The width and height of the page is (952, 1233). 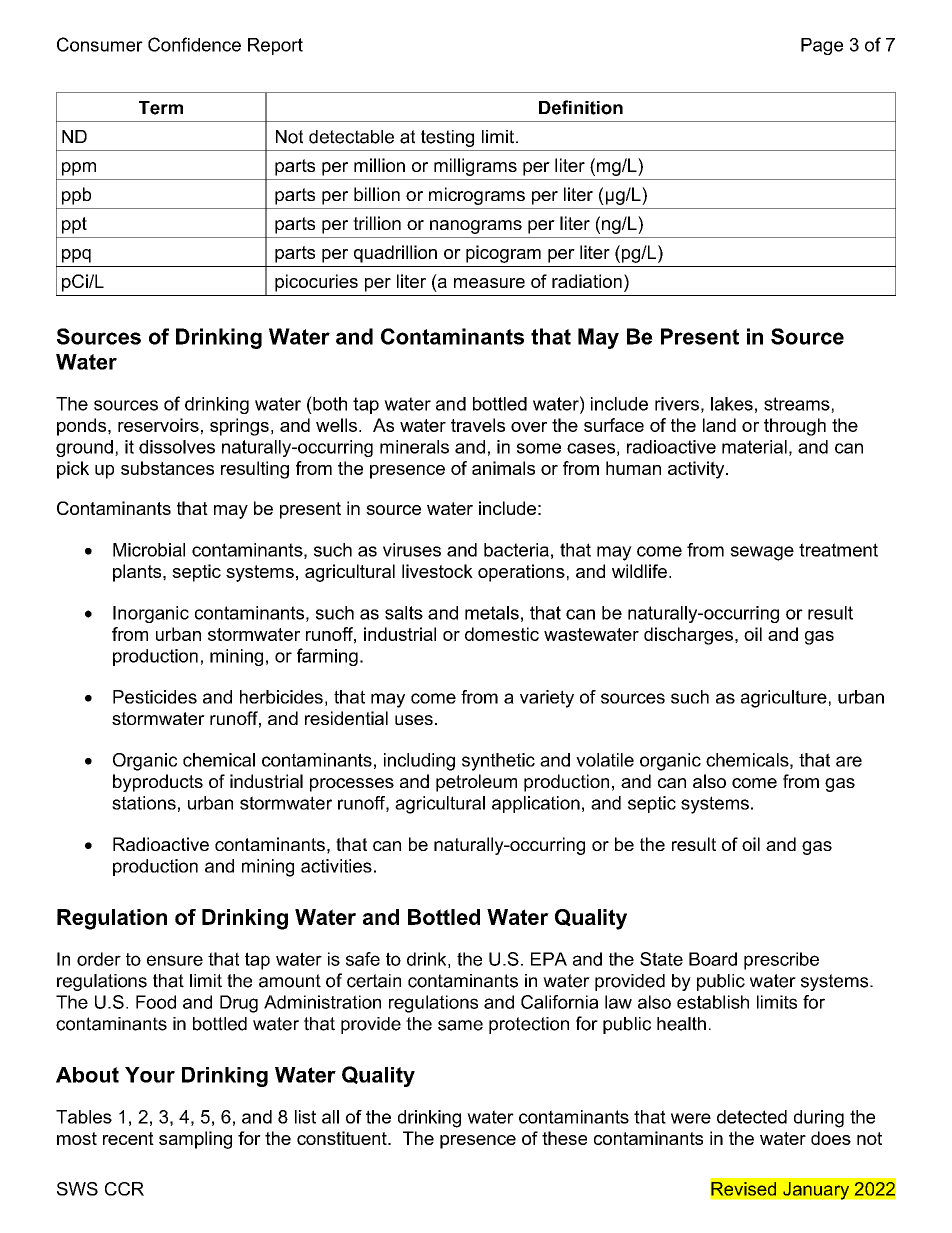 What do you see at coordinates (754, 447) in the page?
I see `material` at bounding box center [754, 447].
